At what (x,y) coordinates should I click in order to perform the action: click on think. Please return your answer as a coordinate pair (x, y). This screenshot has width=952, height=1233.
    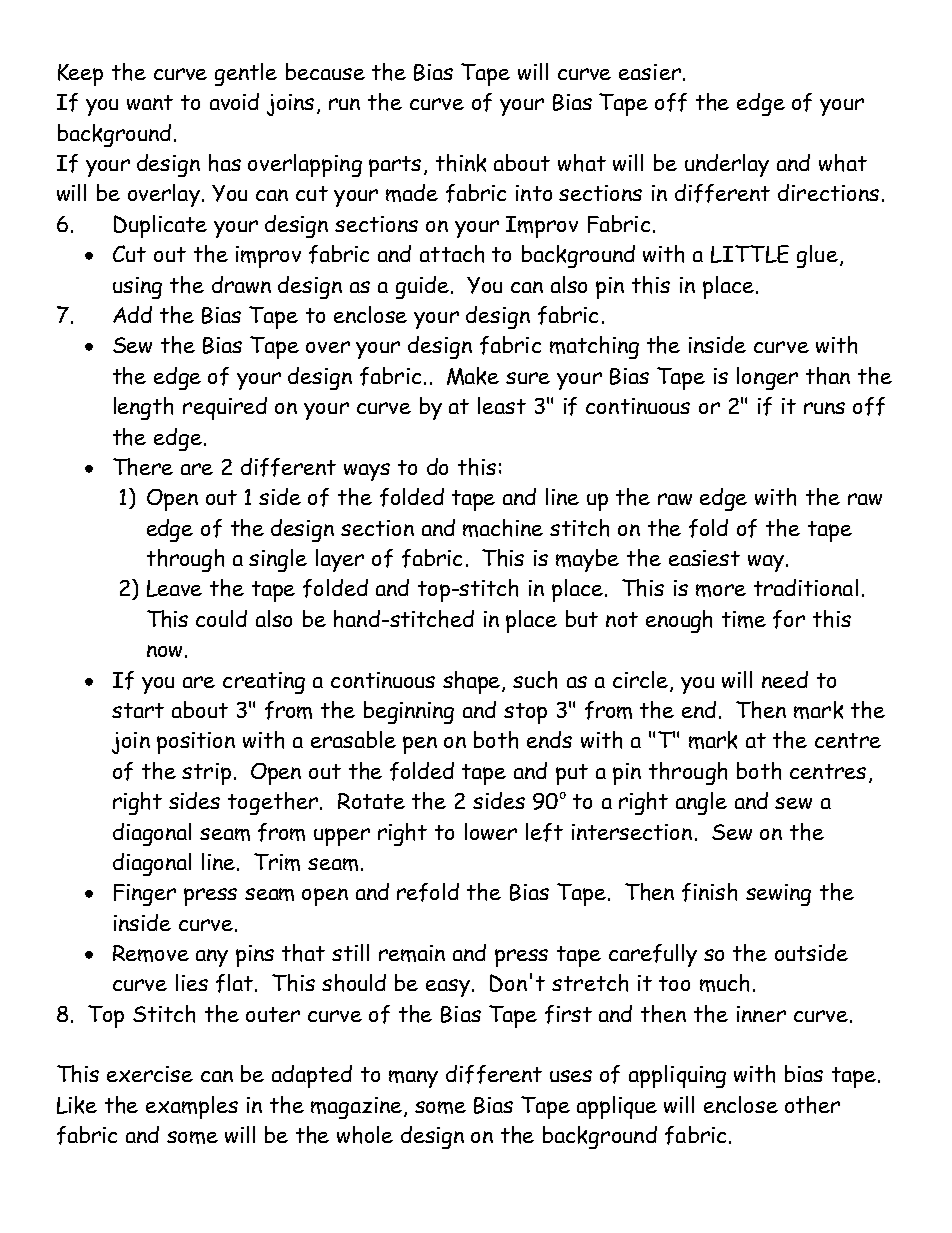
    Looking at the image, I should click on (461, 163).
